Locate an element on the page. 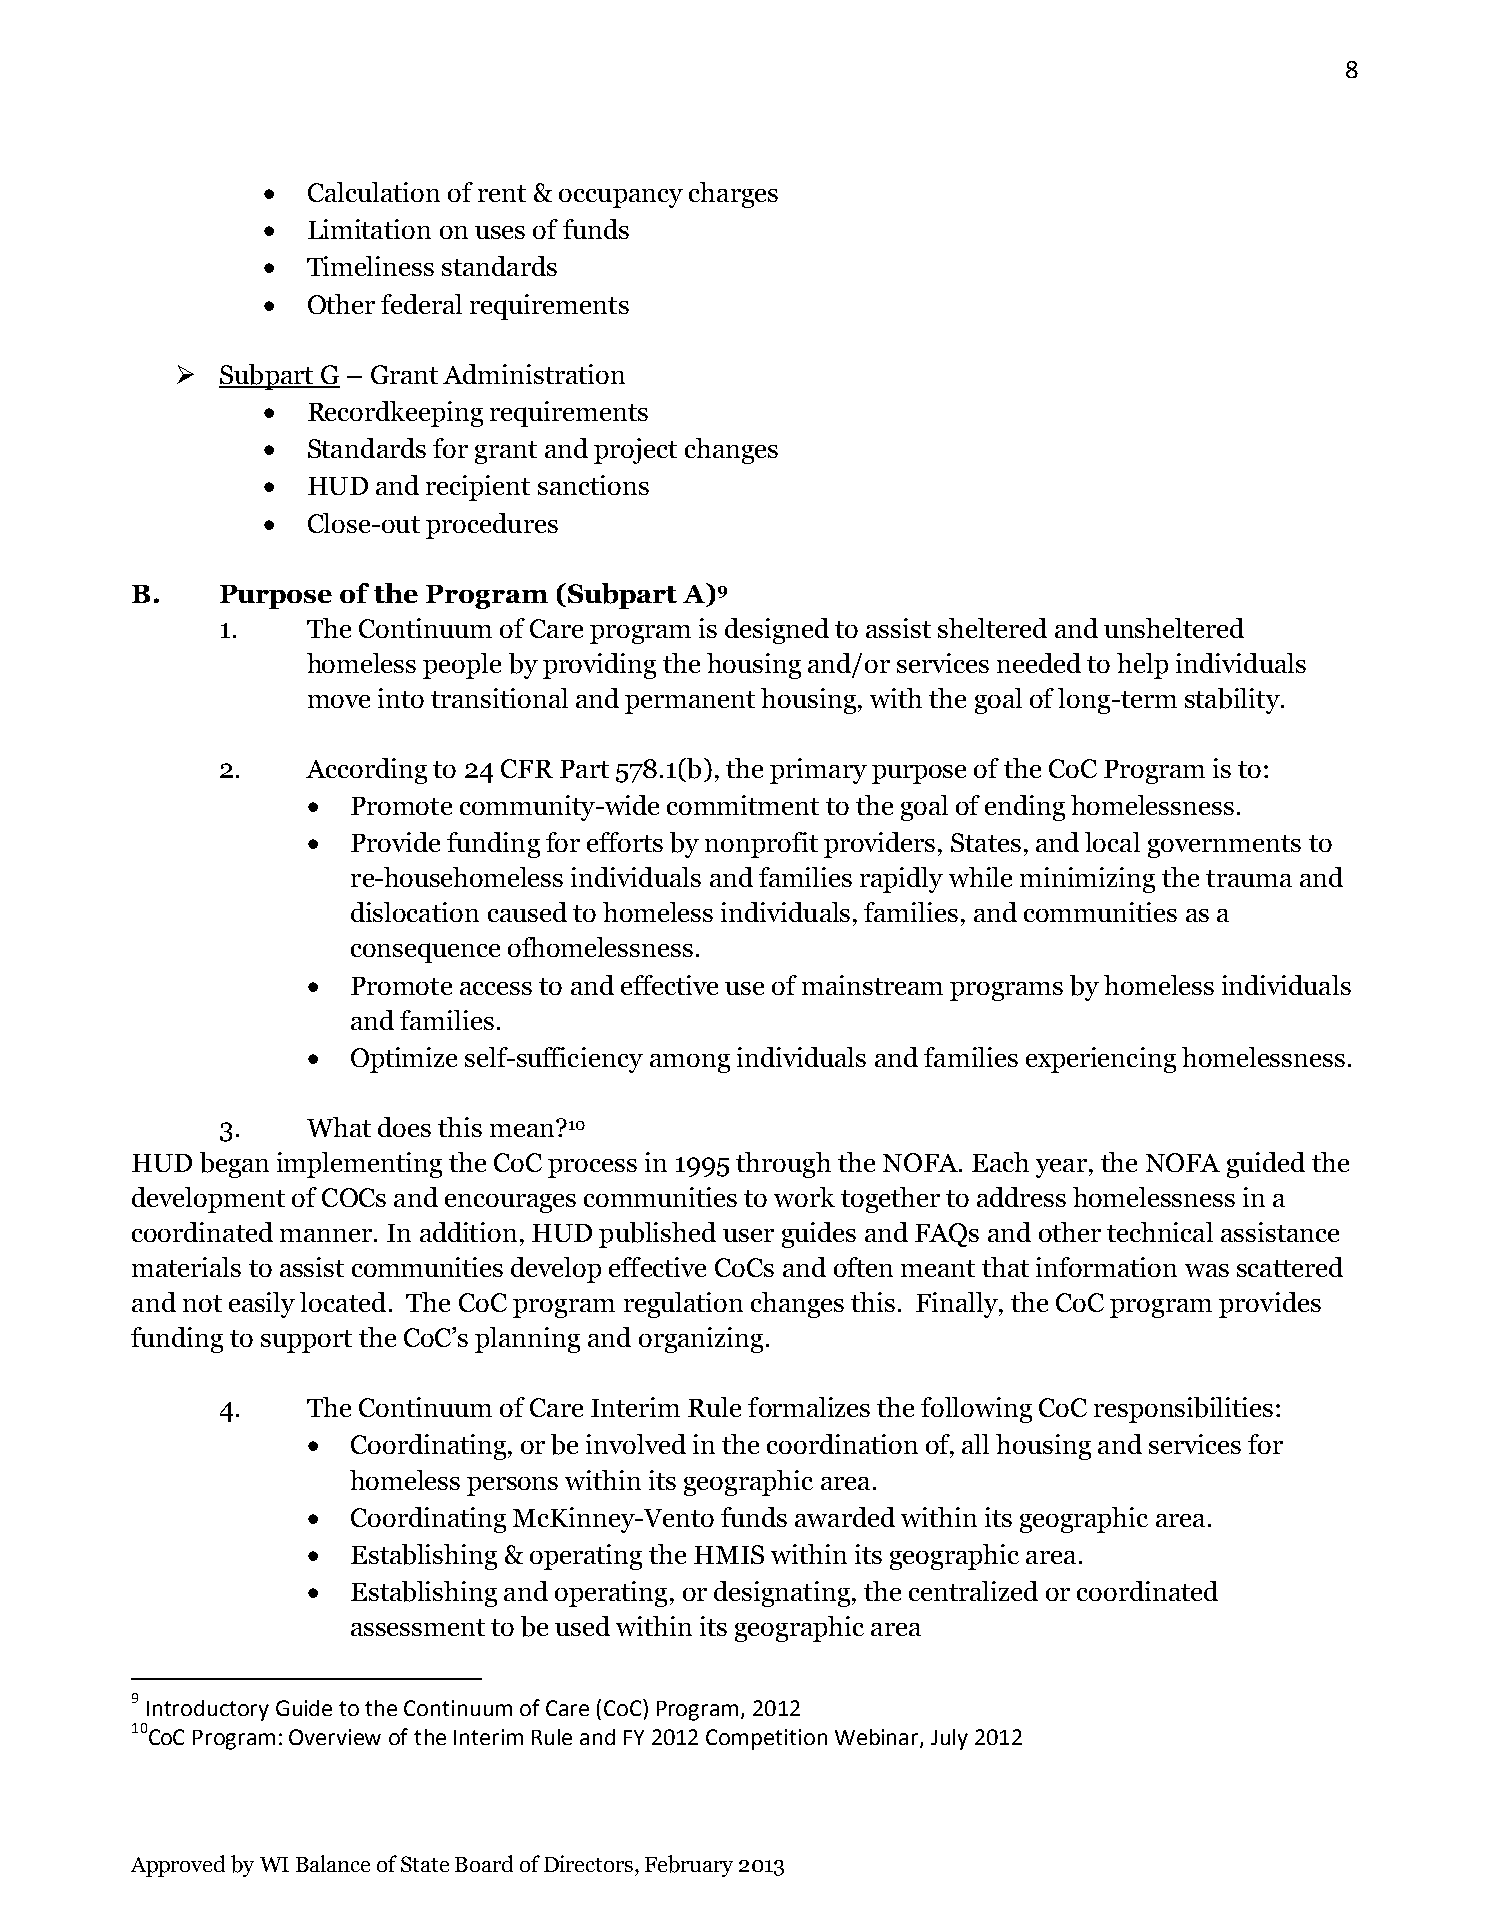 The image size is (1489, 1927). commitment is located at coordinates (743, 805).
